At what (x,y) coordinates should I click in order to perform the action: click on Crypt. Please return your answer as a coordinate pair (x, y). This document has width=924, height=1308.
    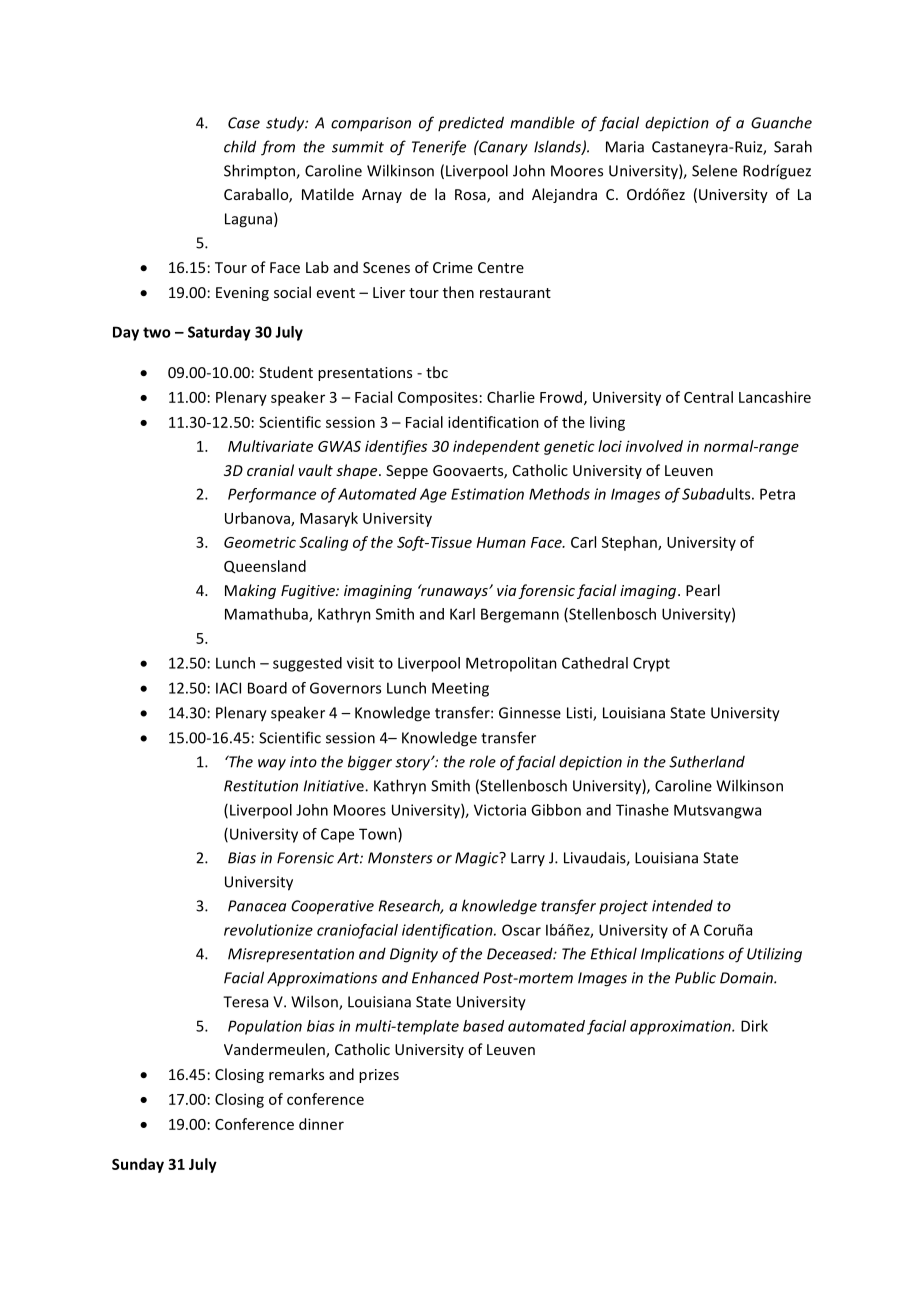
    Looking at the image, I should click on (651, 664).
